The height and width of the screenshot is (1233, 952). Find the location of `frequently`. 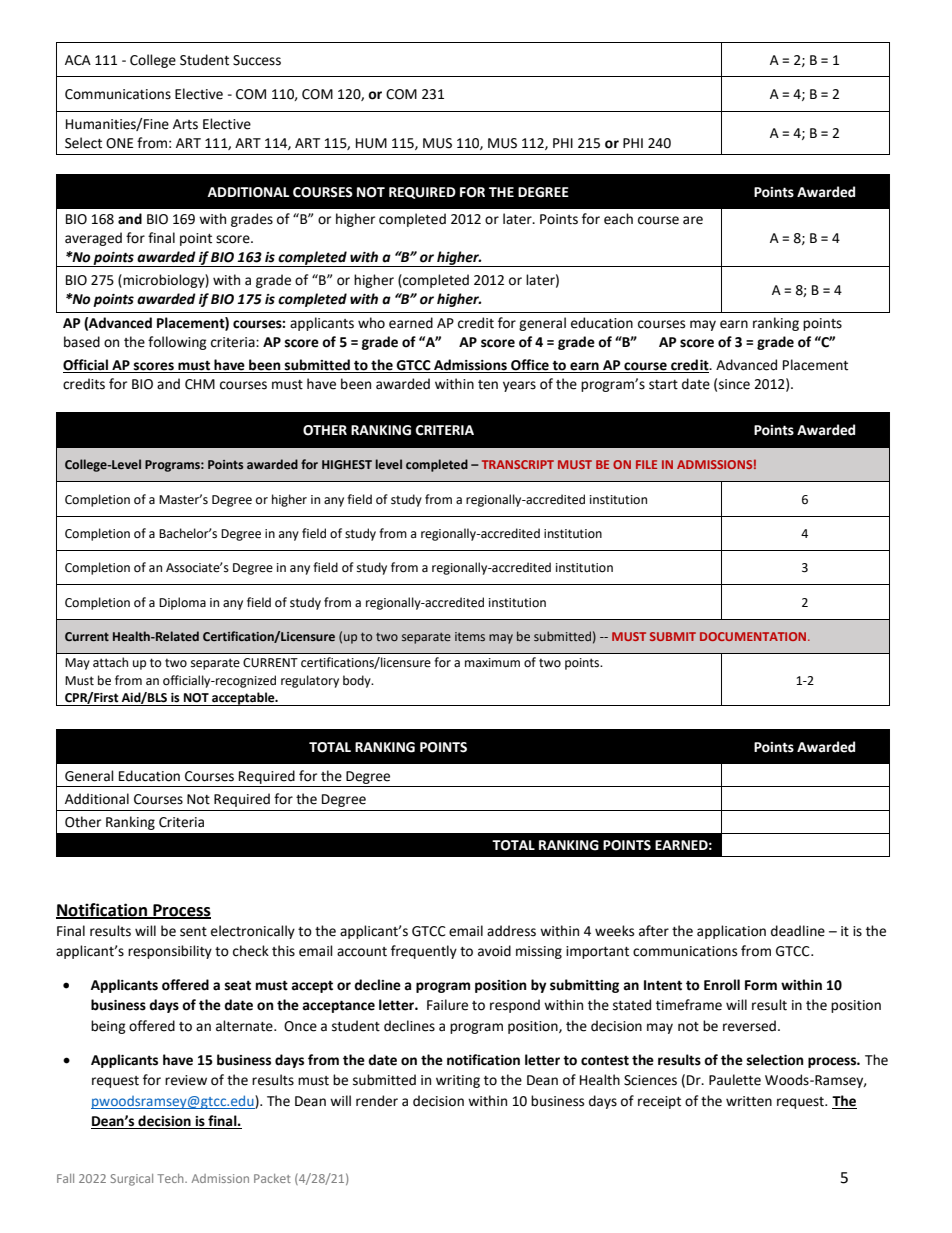

frequently is located at coordinates (424, 952).
